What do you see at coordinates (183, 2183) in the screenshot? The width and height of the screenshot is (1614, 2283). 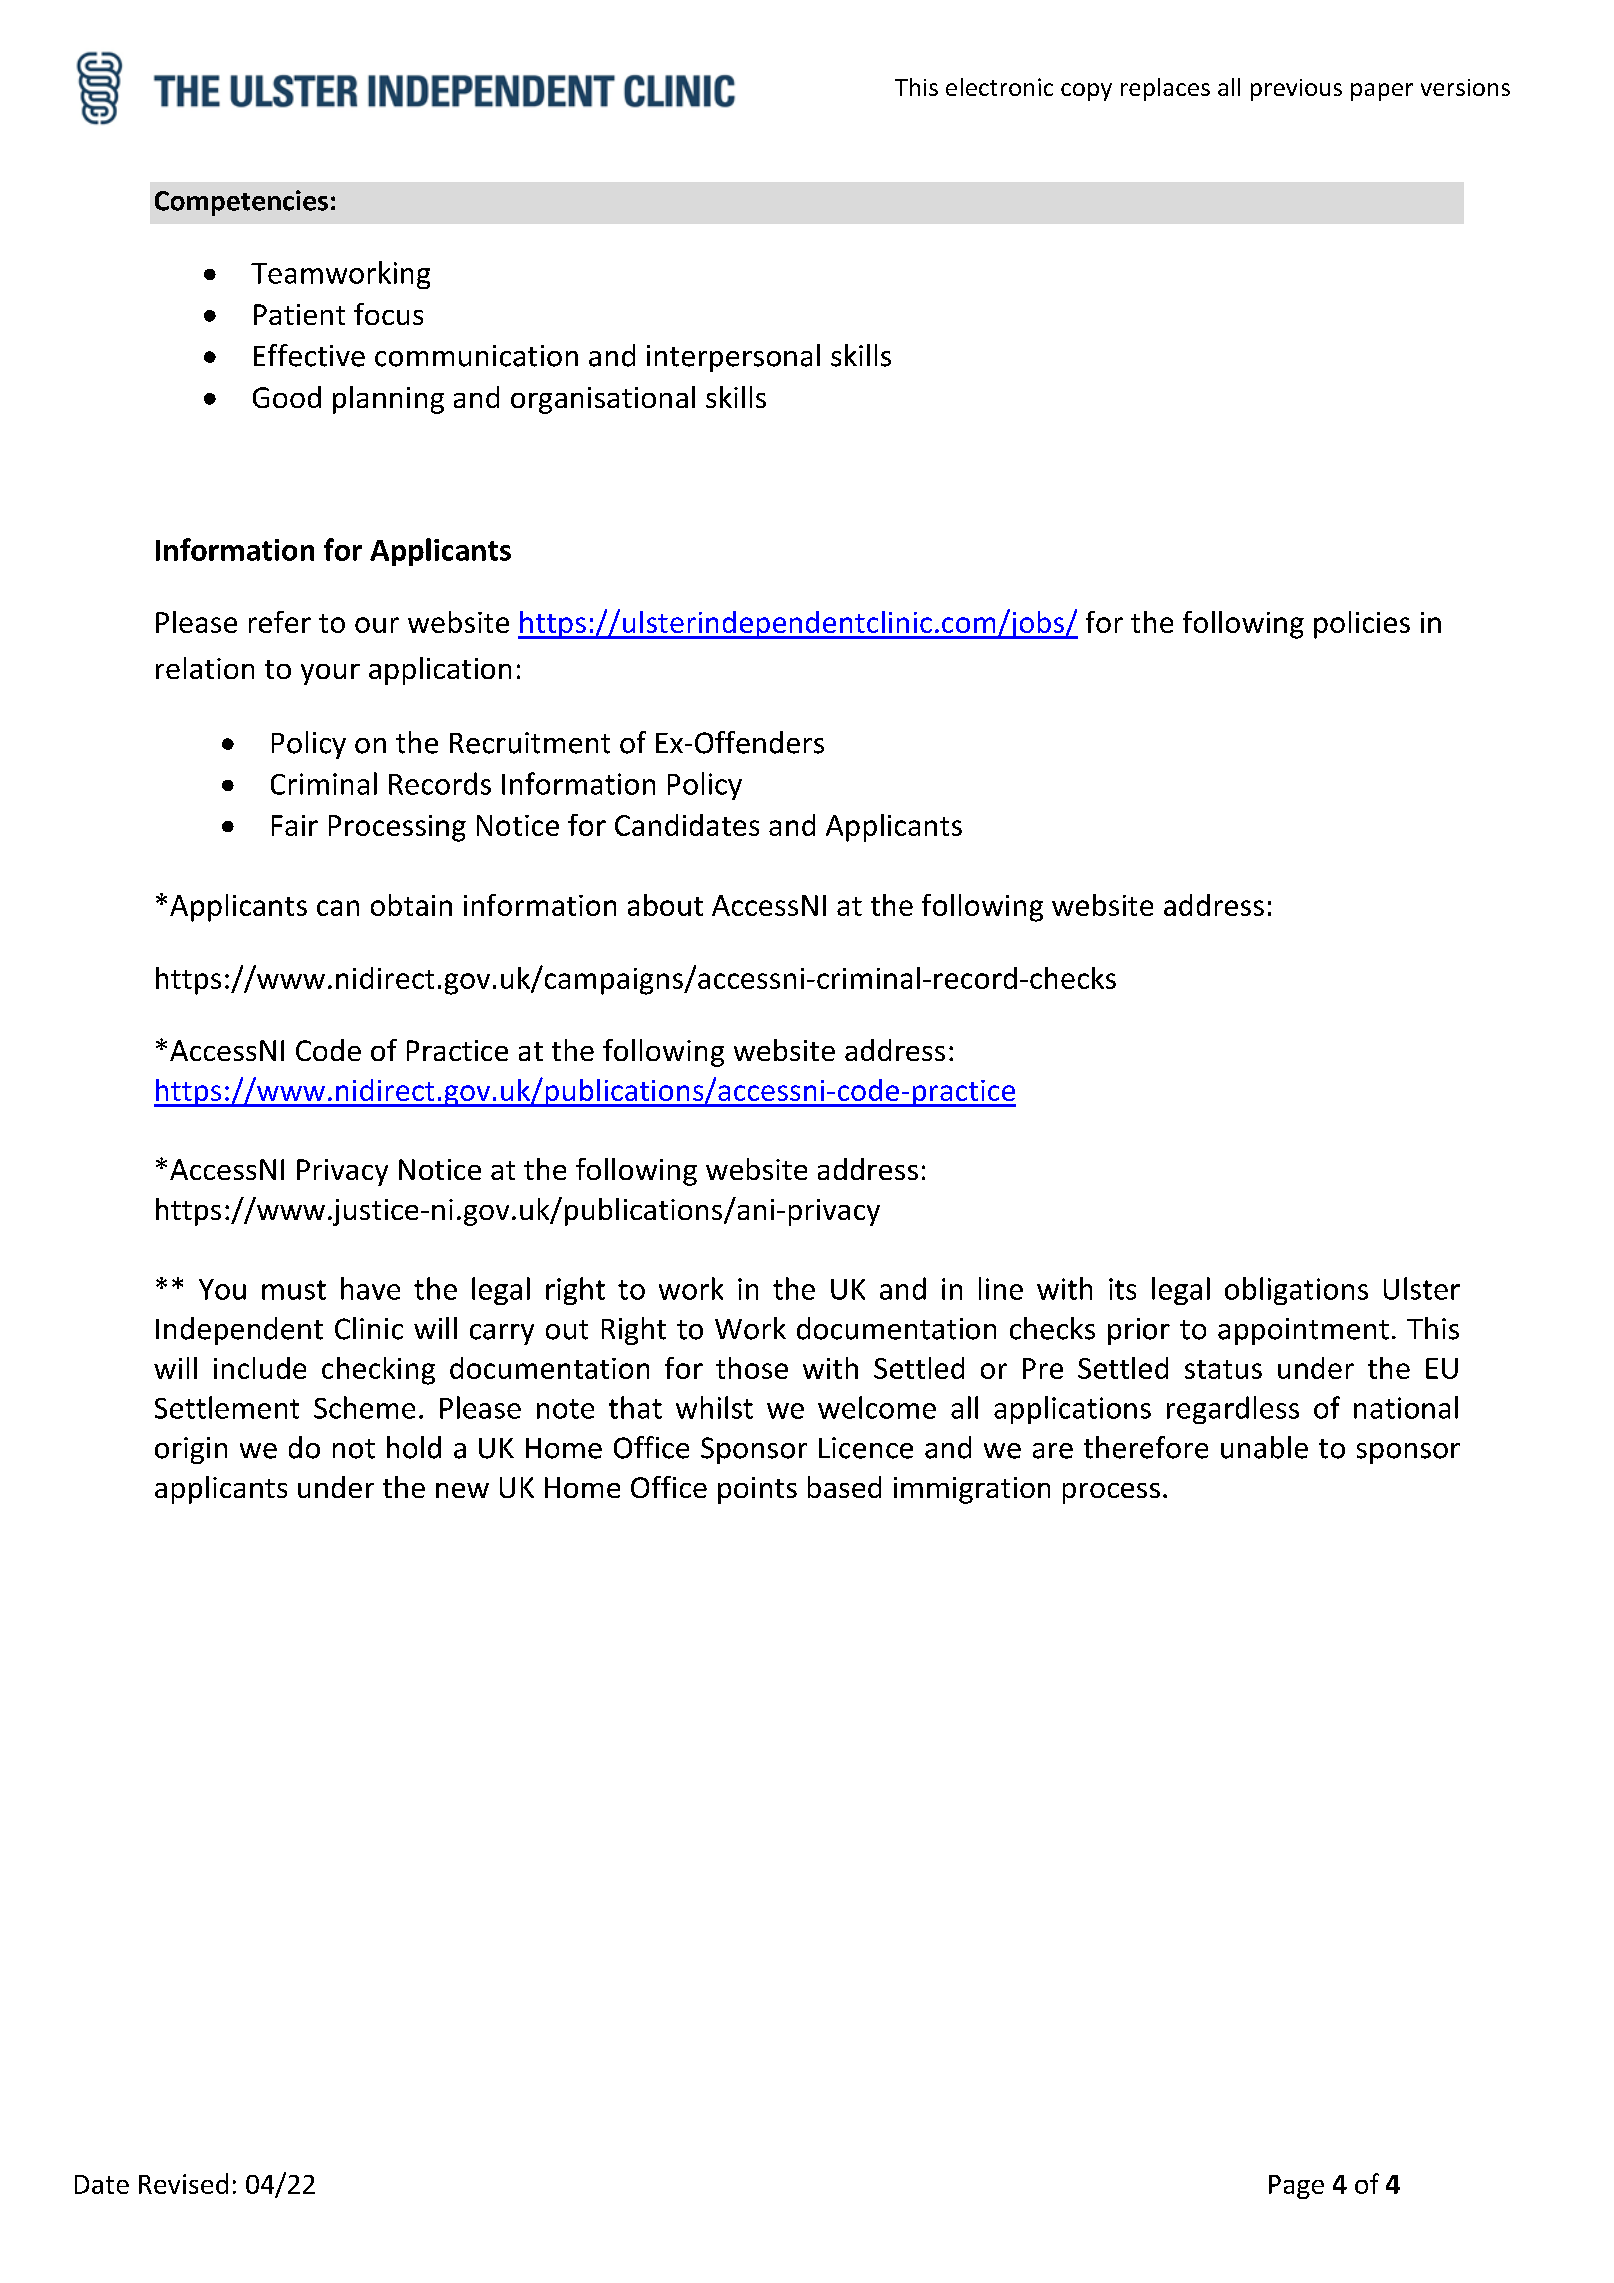 I see `Revised` at bounding box center [183, 2183].
